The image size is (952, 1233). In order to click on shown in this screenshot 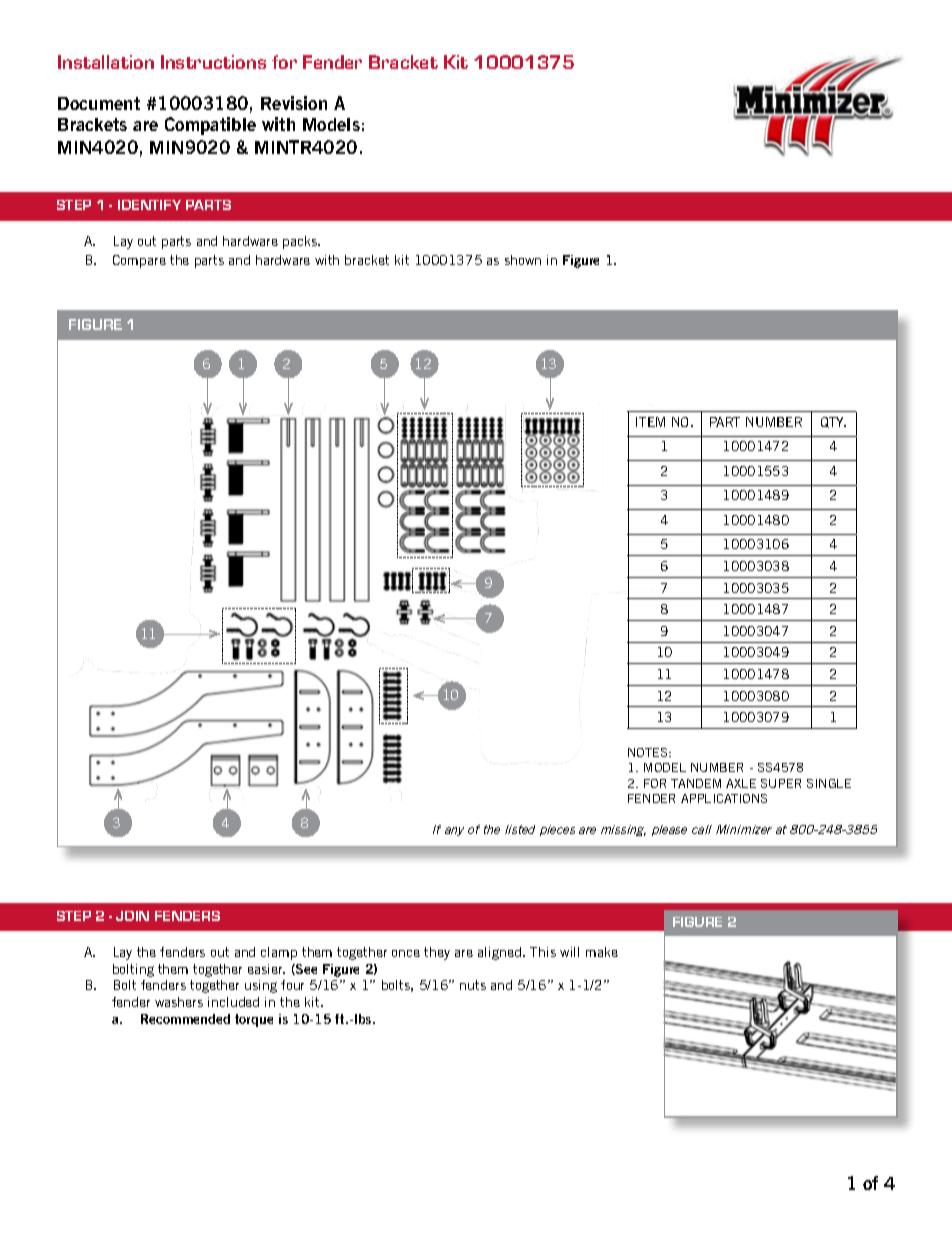, I will do `click(523, 260)`.
